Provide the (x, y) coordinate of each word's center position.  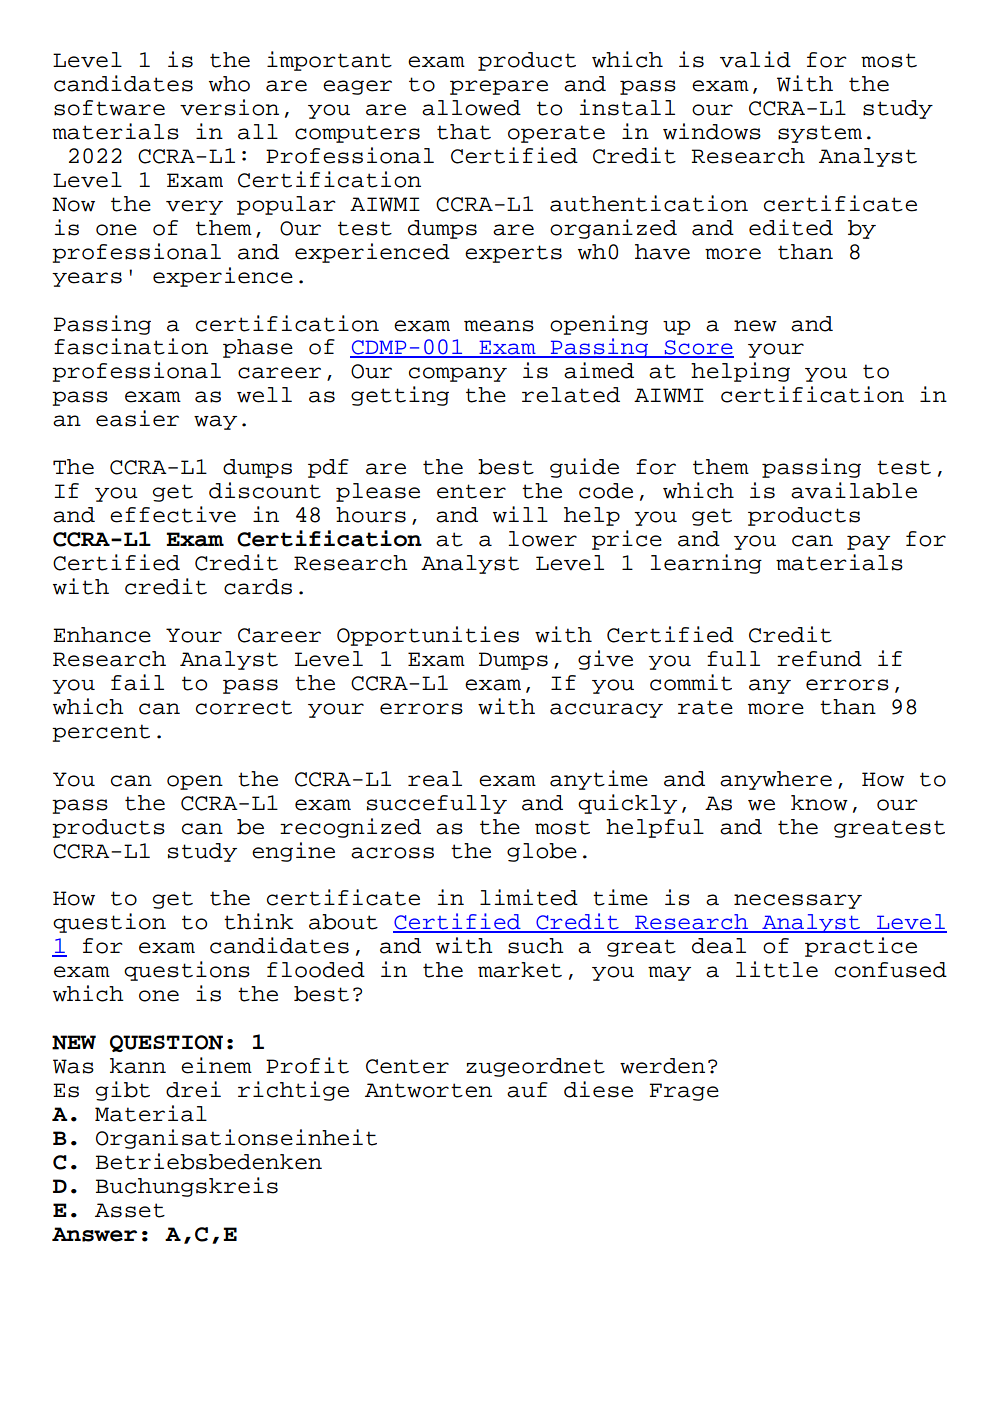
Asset (130, 1210)
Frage (684, 1092)
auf (527, 1090)
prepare (499, 87)
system (820, 134)
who (229, 84)
